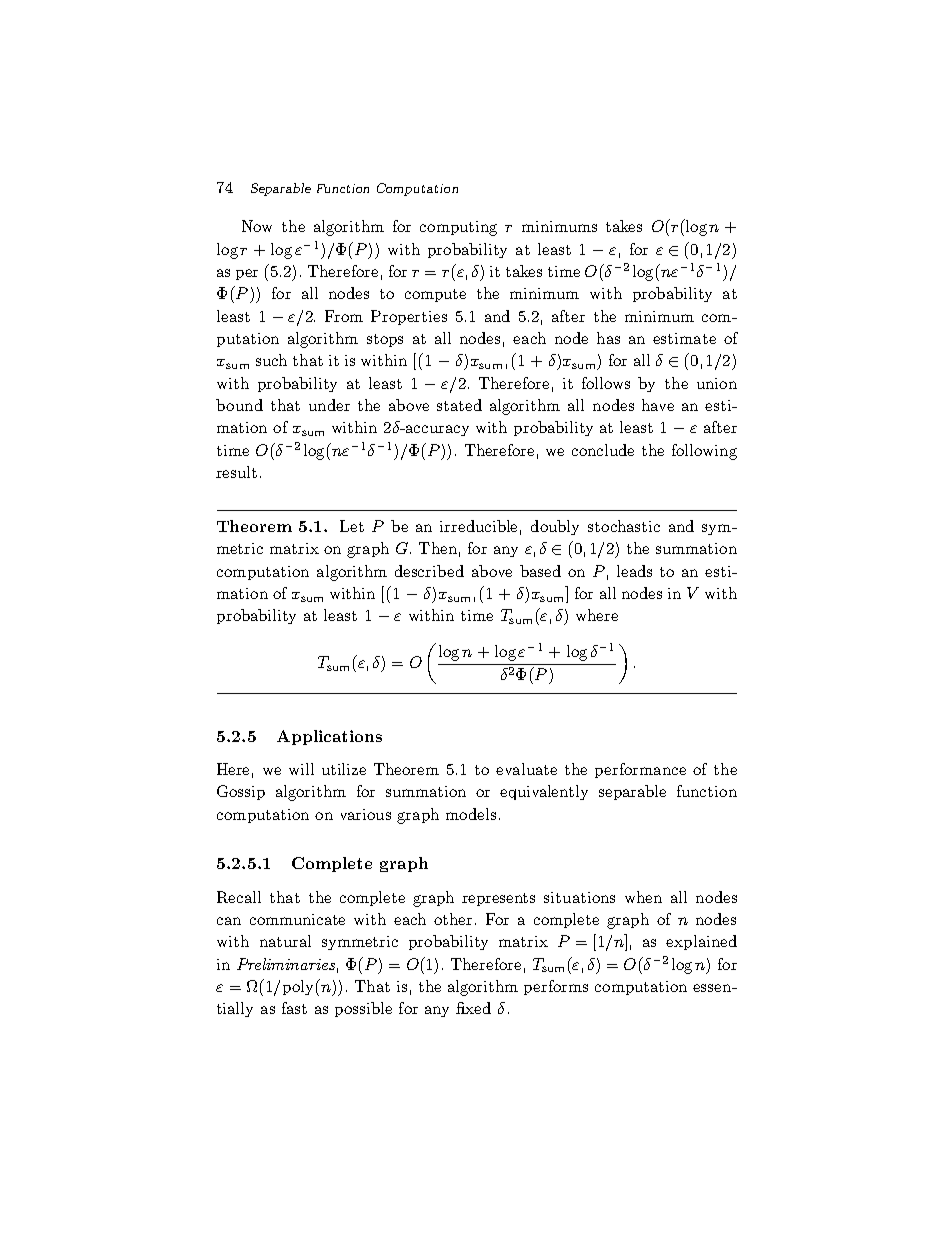 Image resolution: width=952 pixels, height=1233 pixels. I want to click on follows, so click(606, 383).
